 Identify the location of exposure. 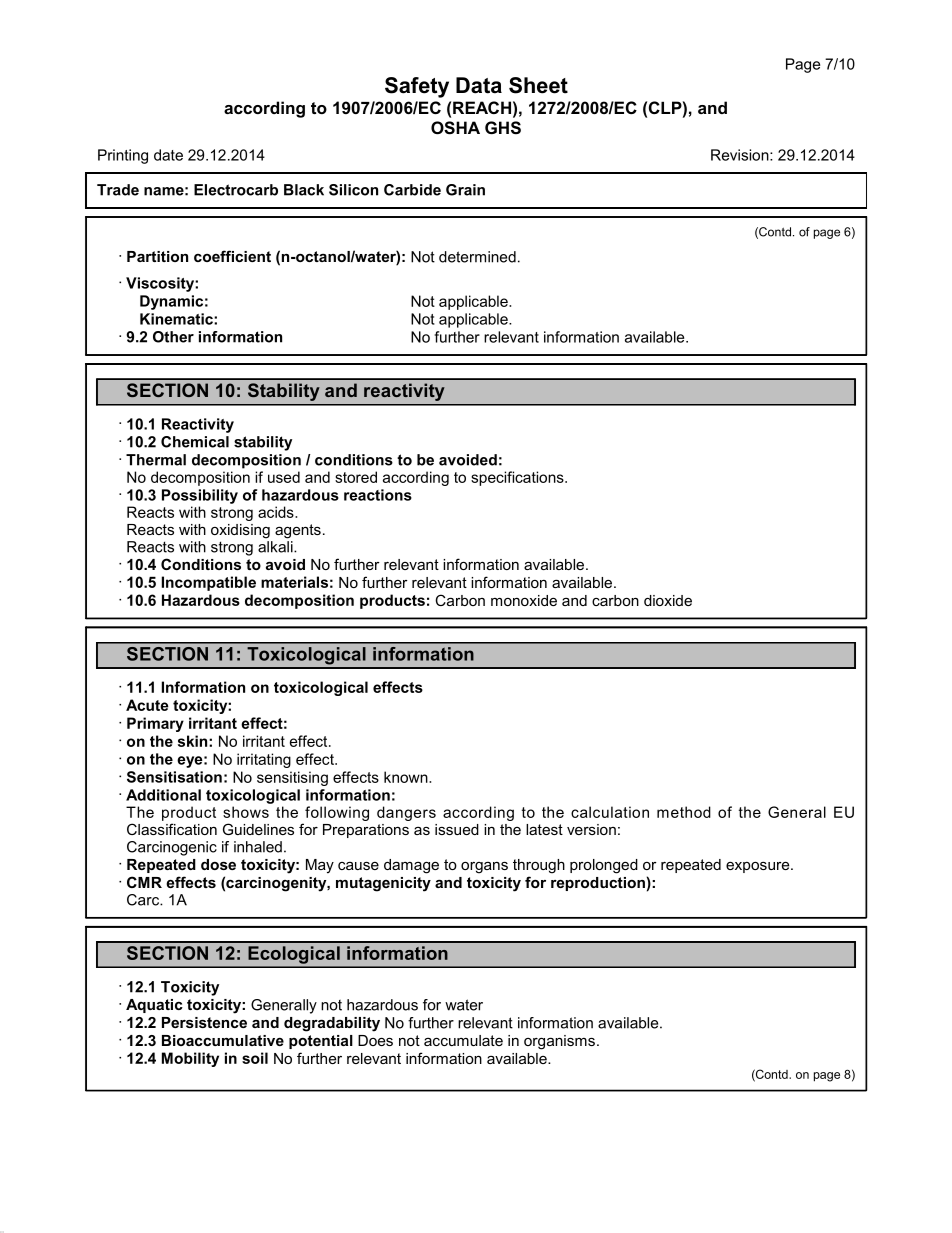
(759, 867).
